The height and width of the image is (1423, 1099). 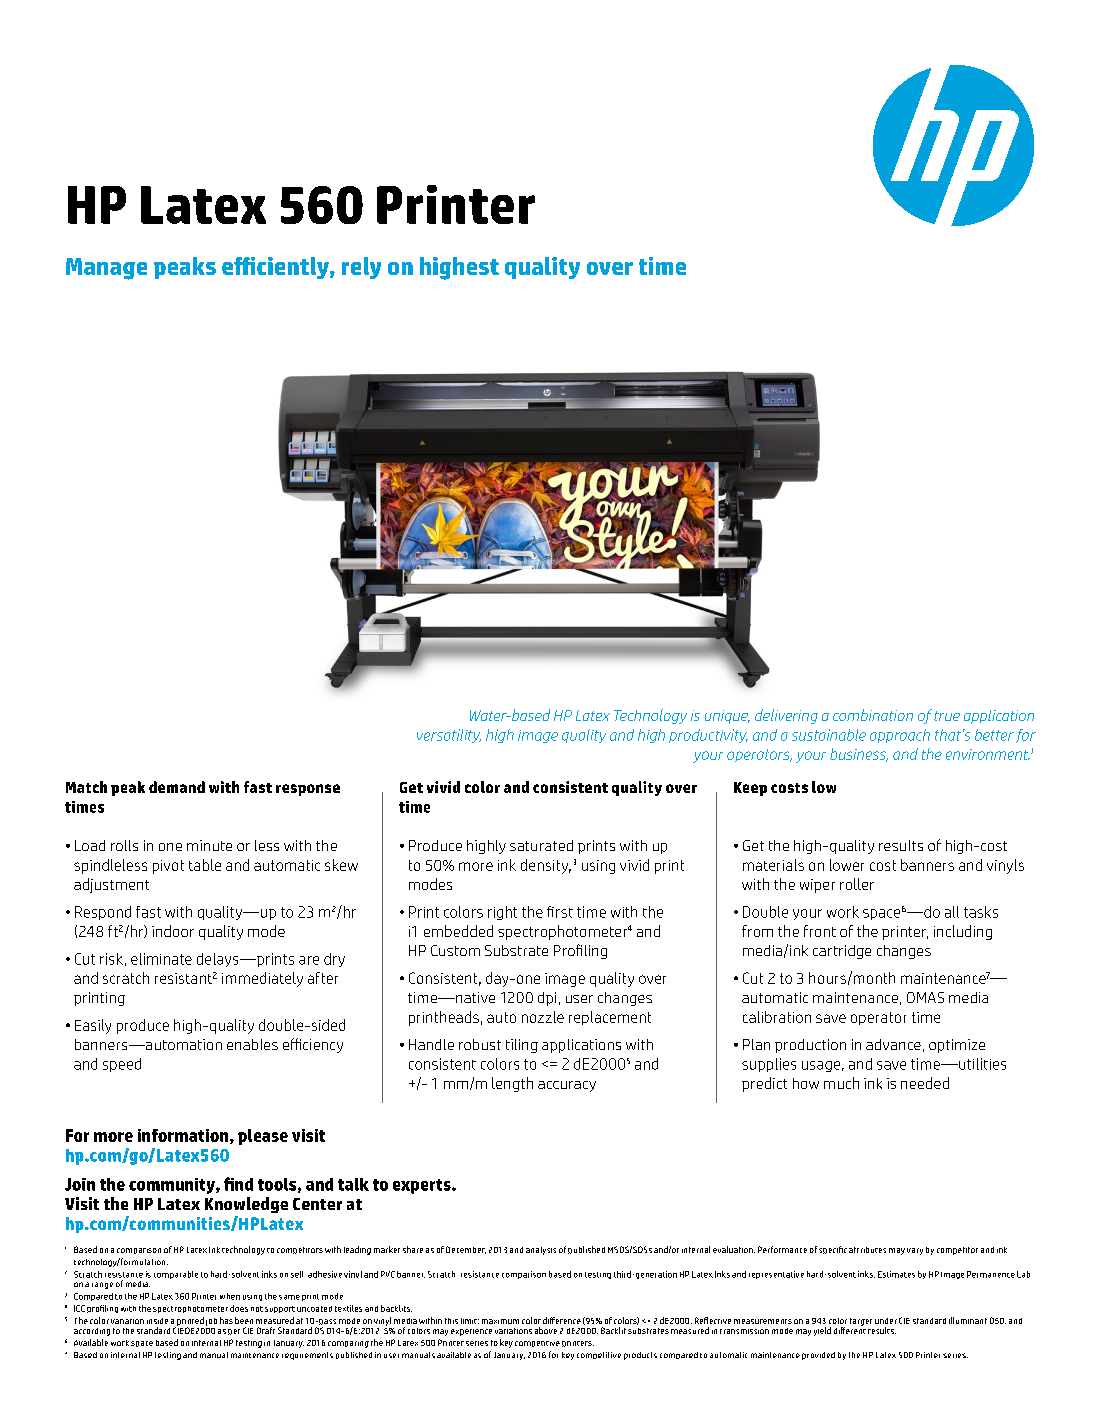 What do you see at coordinates (947, 716) in the image?
I see `true` at bounding box center [947, 716].
